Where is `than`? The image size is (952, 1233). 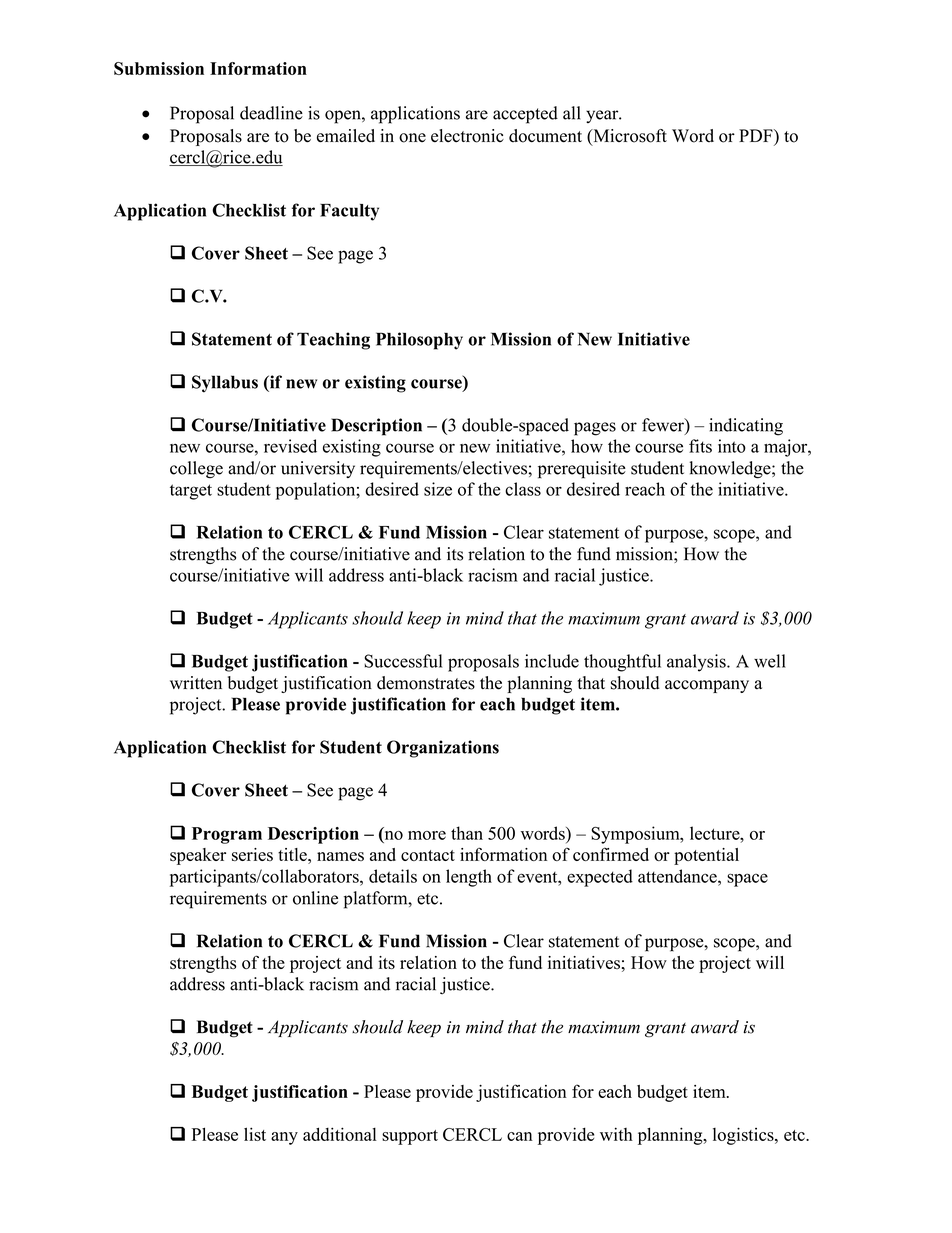
than is located at coordinates (467, 833).
